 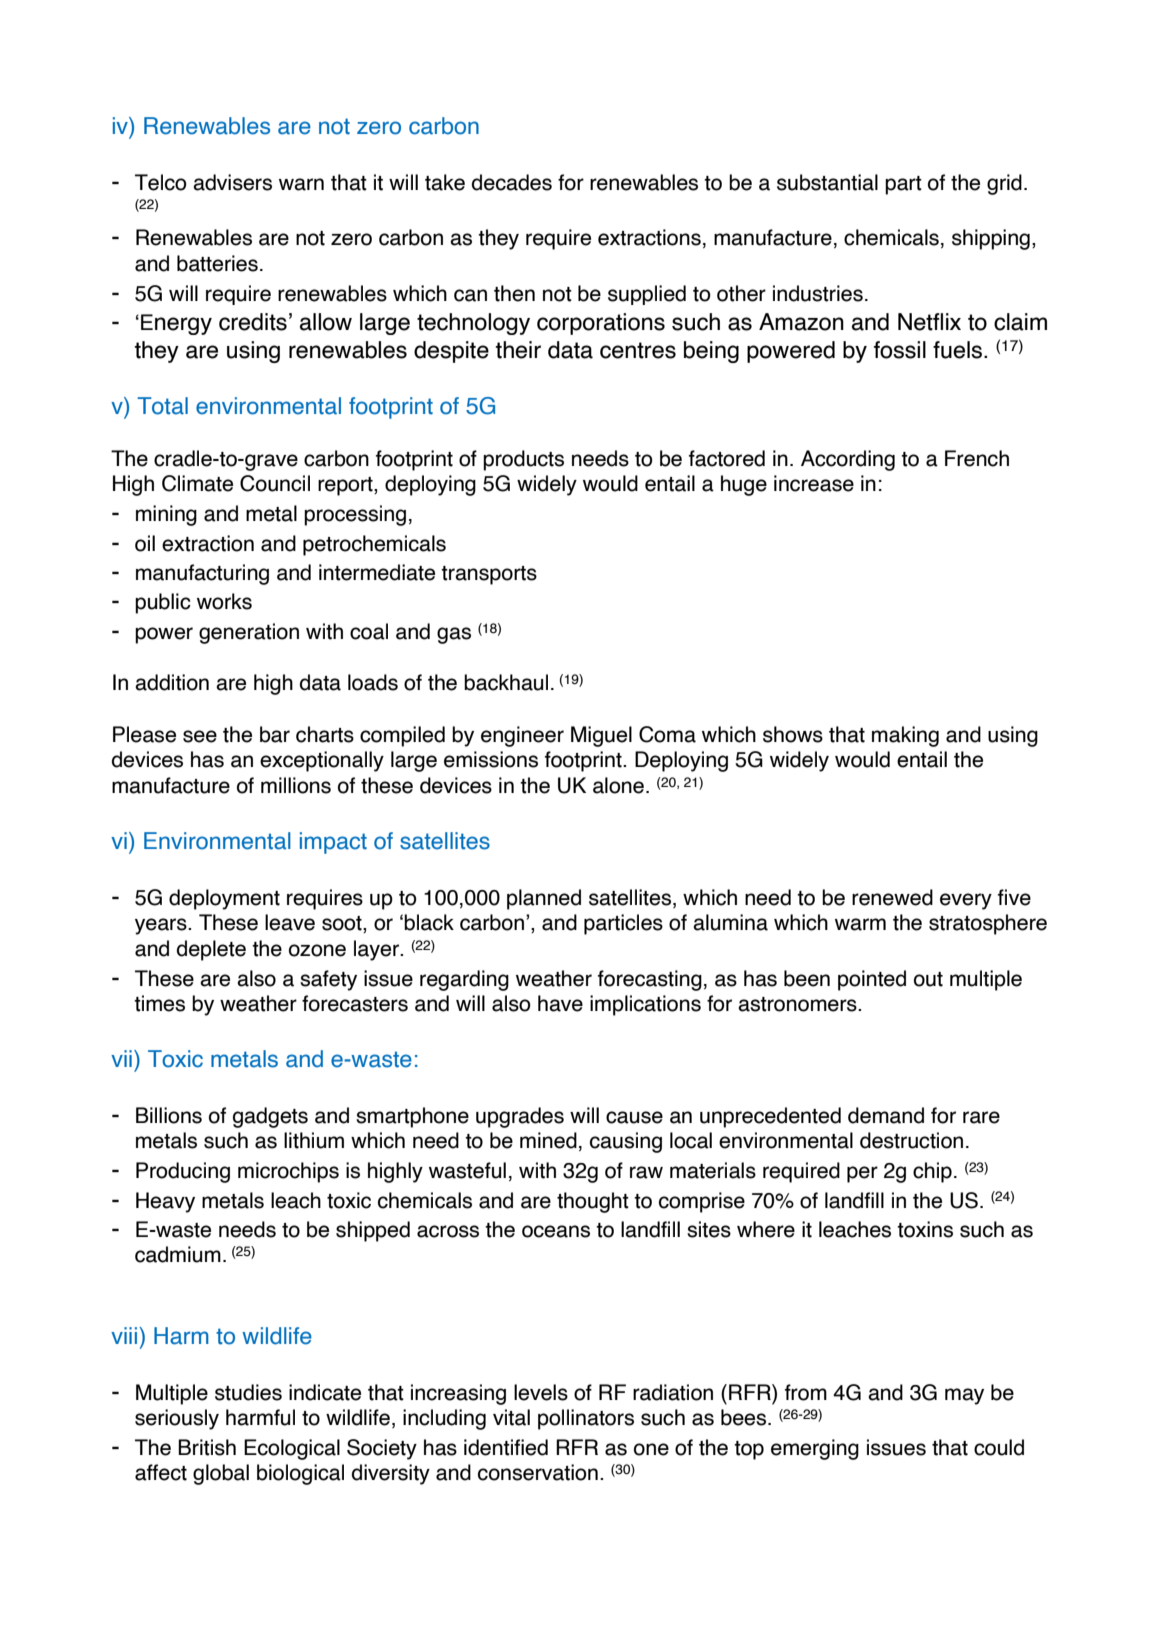 What do you see at coordinates (964, 1396) in the screenshot?
I see `may` at bounding box center [964, 1396].
